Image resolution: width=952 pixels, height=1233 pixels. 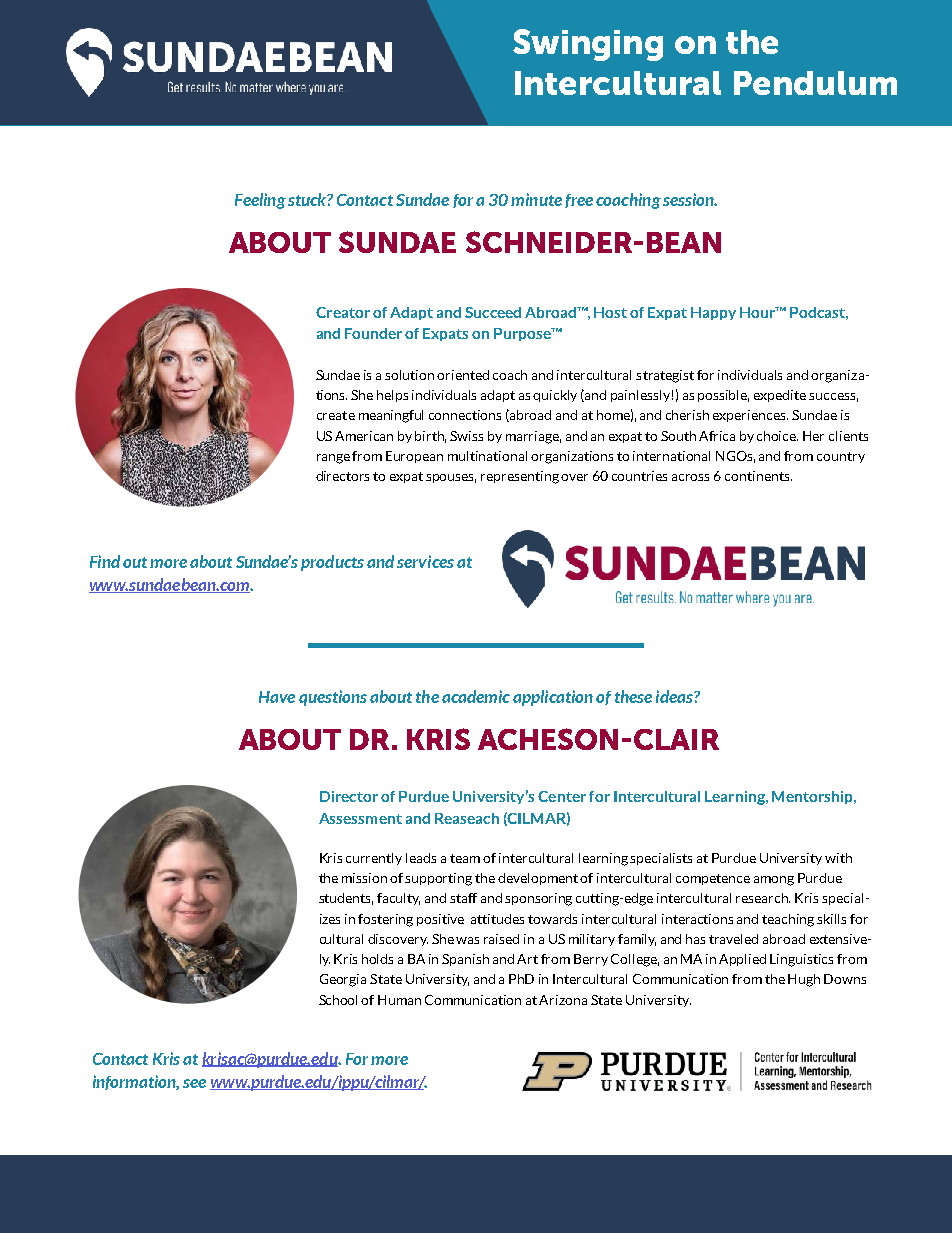 What do you see at coordinates (194, 1083) in the page?
I see `see` at bounding box center [194, 1083].
